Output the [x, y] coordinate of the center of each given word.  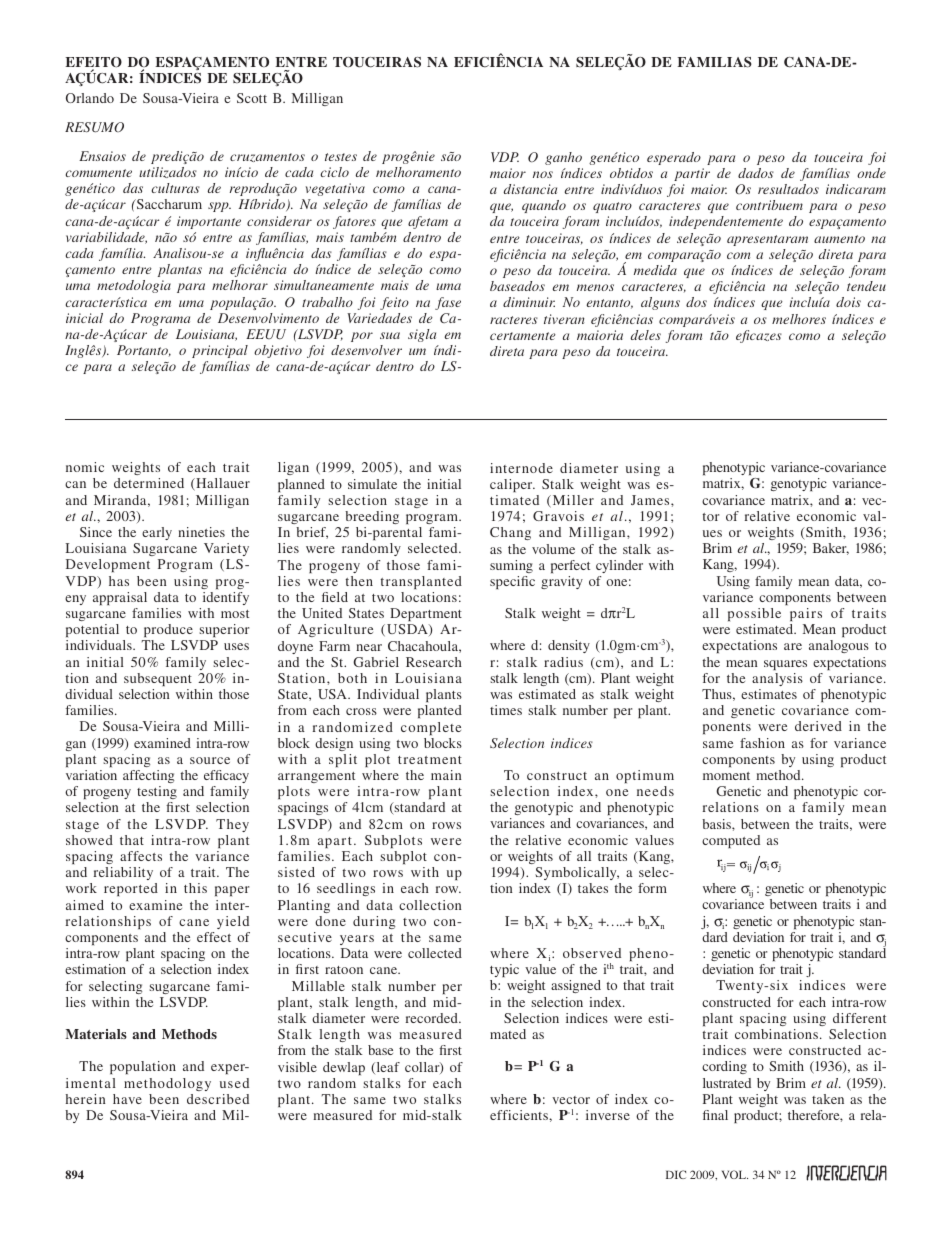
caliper [512, 485]
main [446, 775]
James [651, 500]
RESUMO [94, 127]
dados [756, 173]
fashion [762, 743]
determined [149, 483]
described [218, 1099]
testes [341, 157]
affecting [148, 776]
